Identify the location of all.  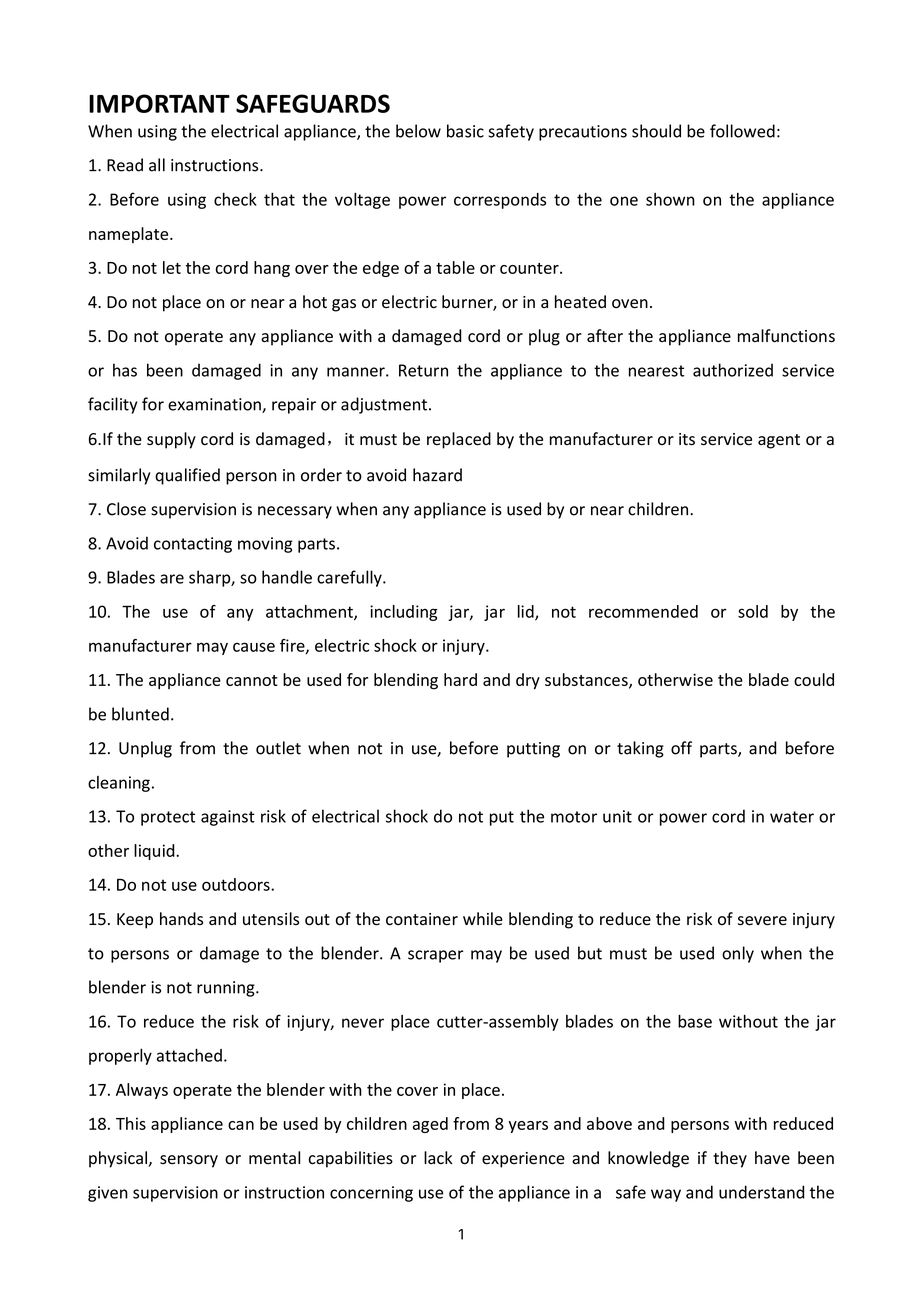
(157, 165).
